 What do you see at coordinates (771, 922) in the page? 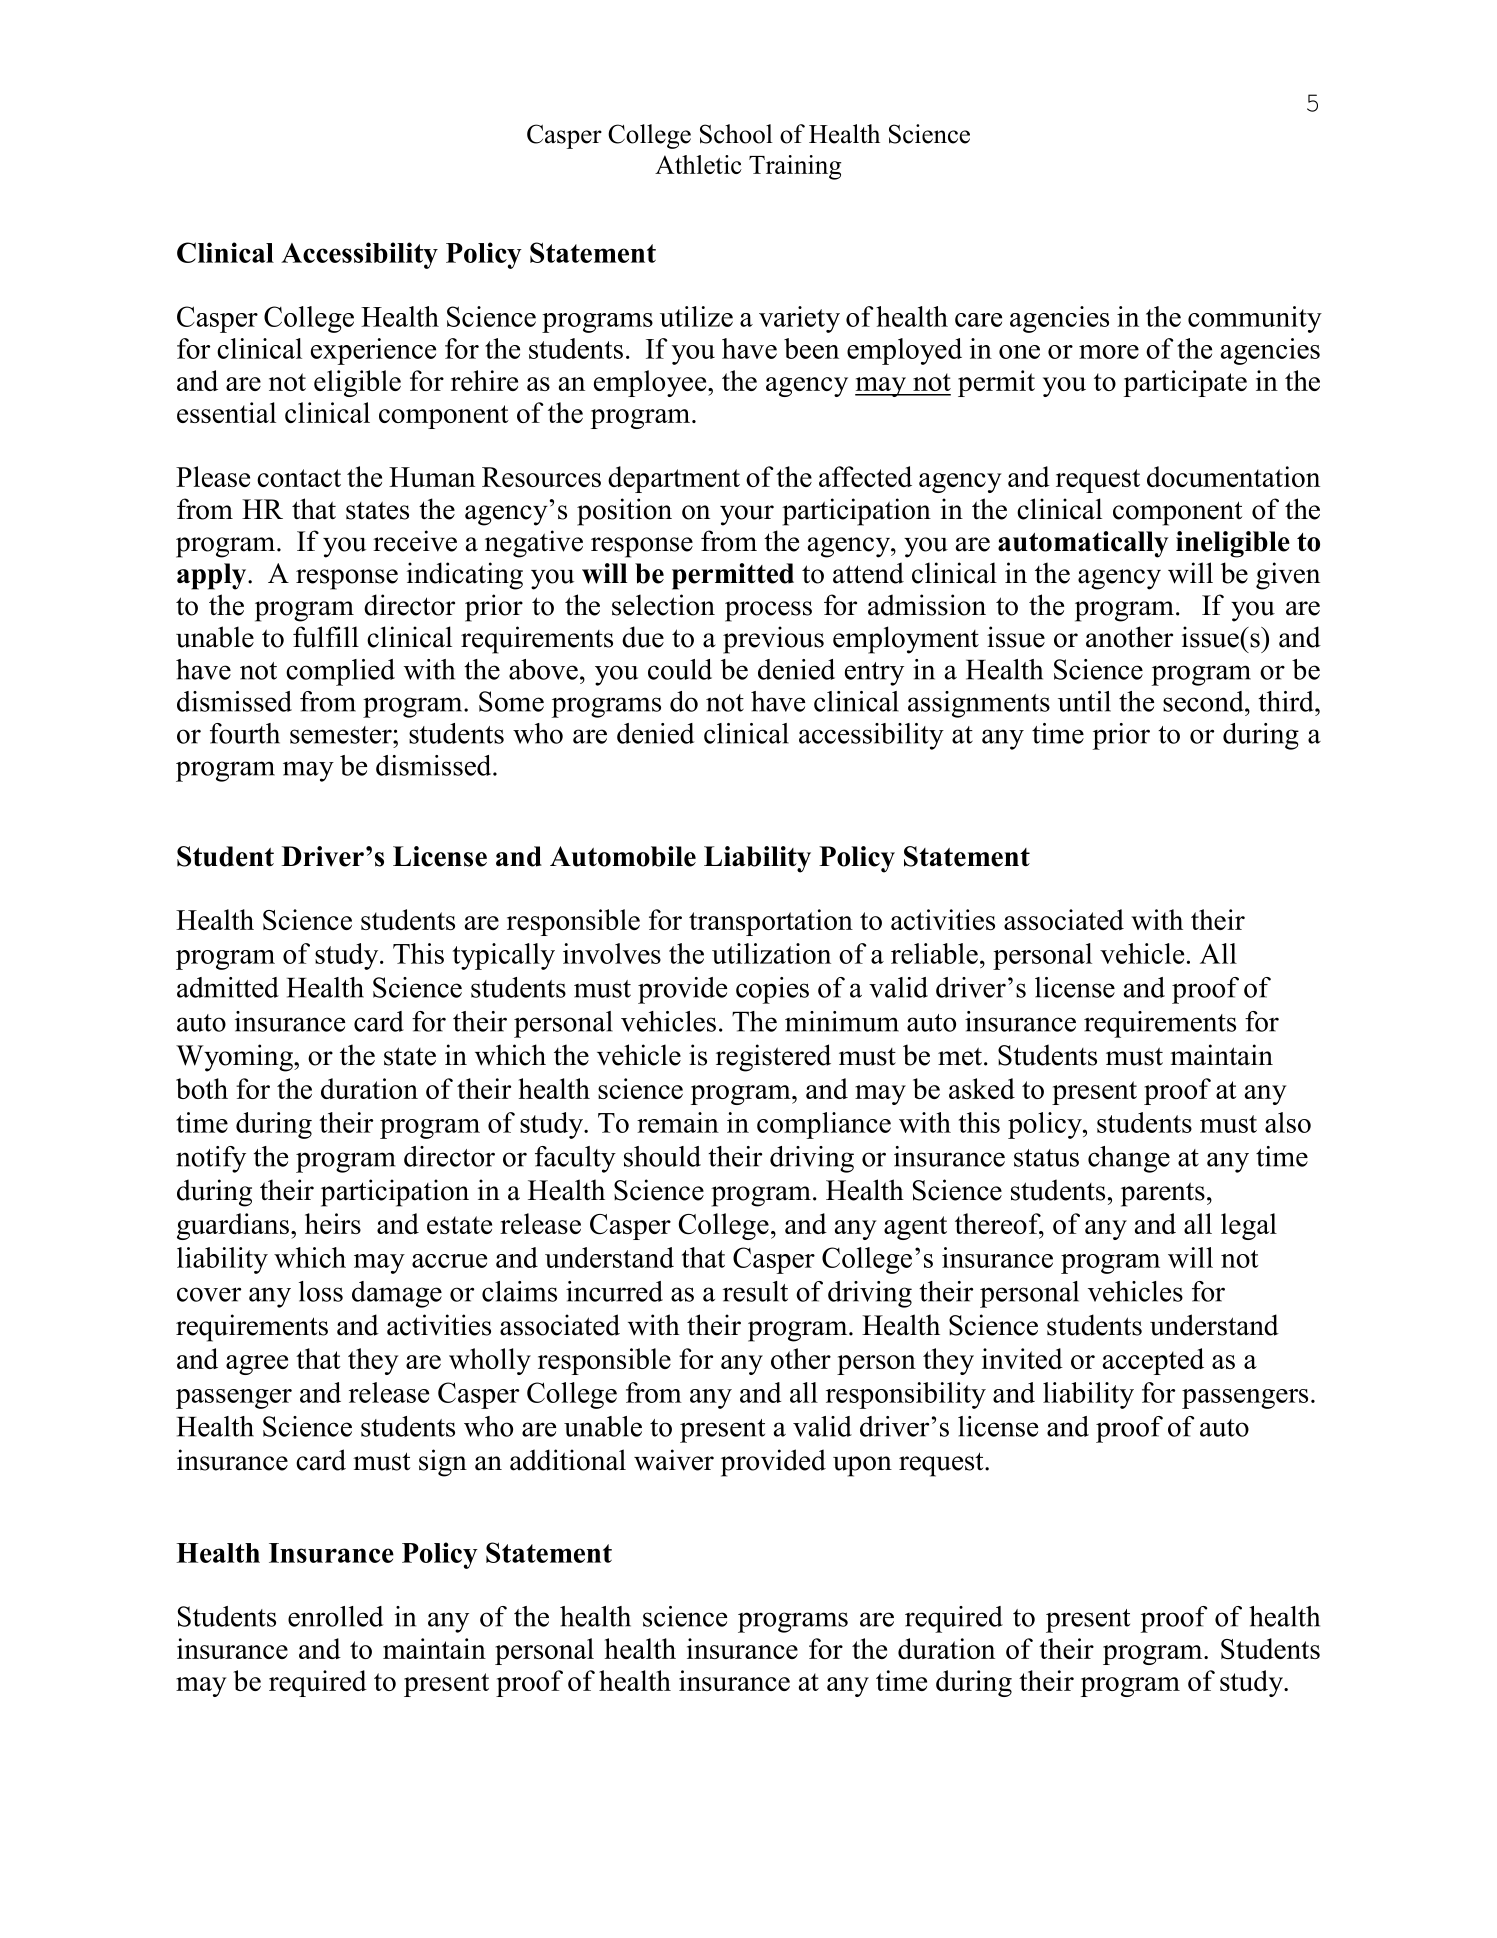
I see `transportation` at bounding box center [771, 922].
